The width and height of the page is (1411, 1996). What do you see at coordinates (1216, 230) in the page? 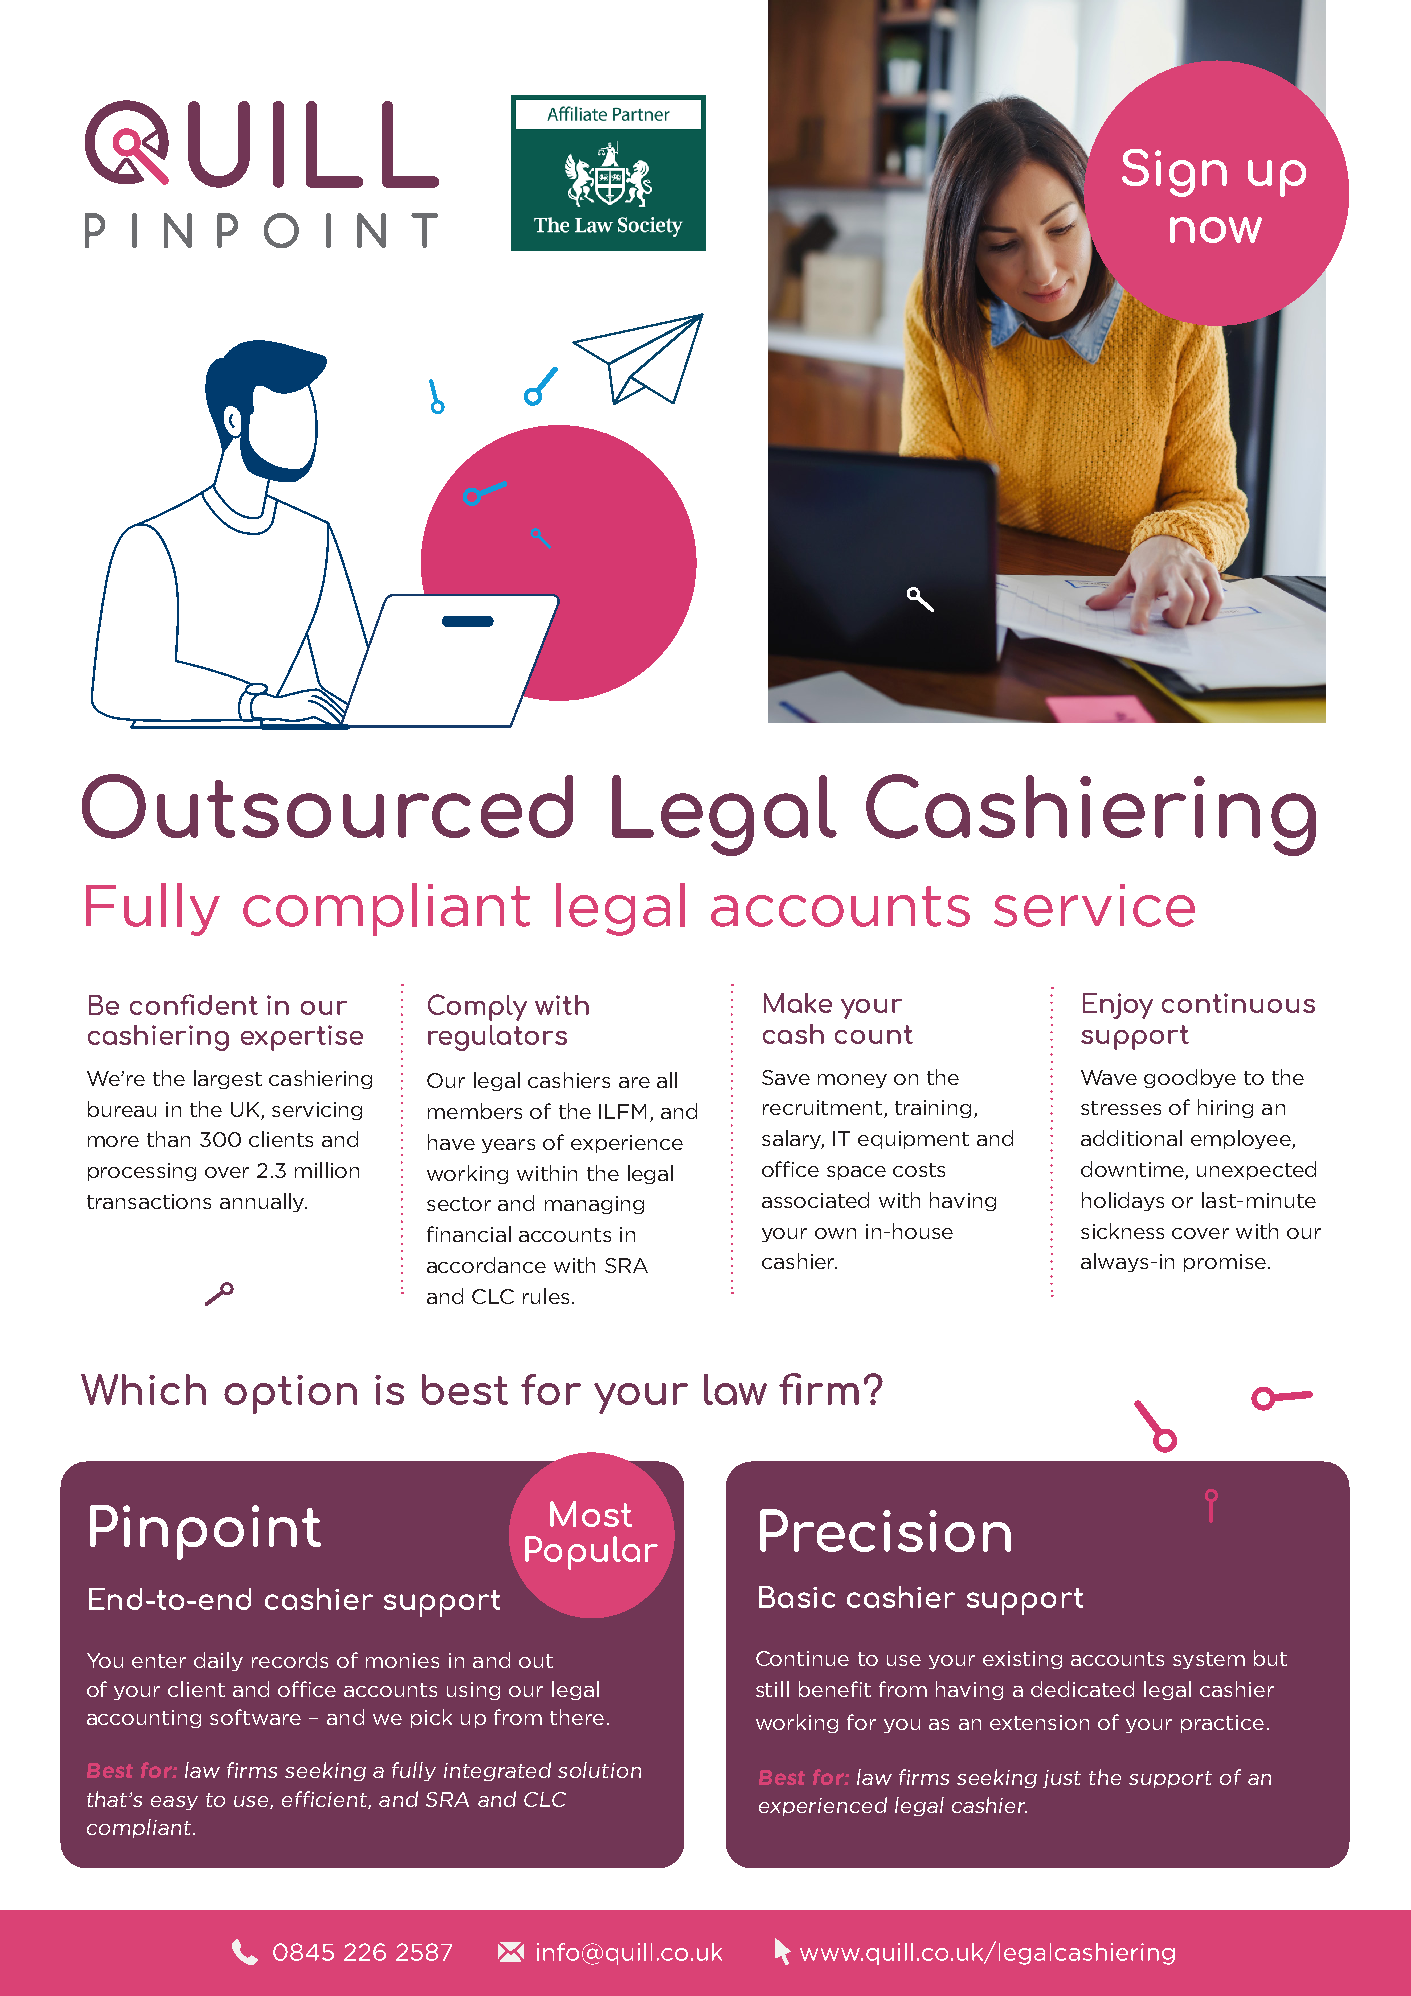
I see `now` at bounding box center [1216, 230].
